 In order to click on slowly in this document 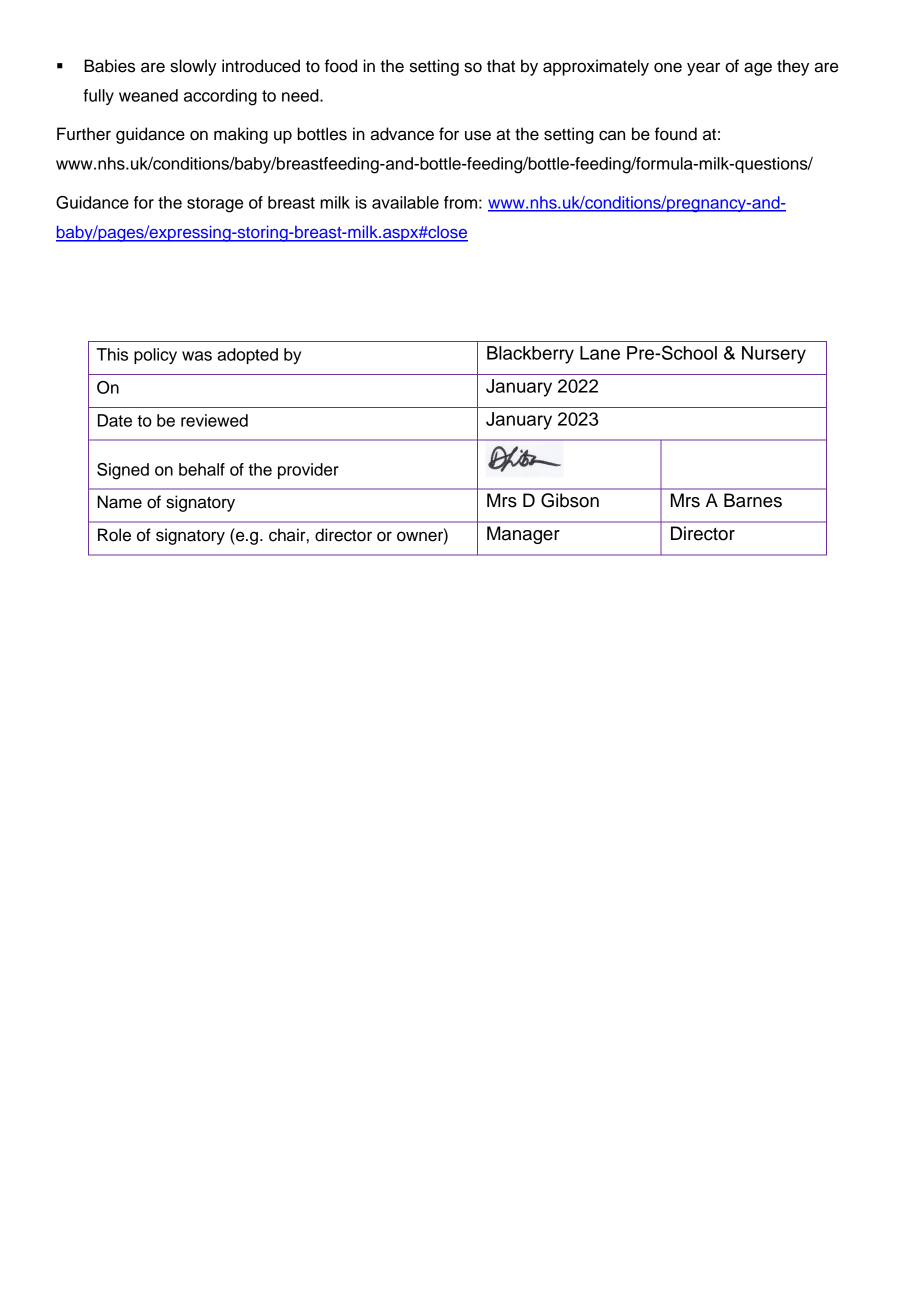, I will do `click(193, 67)`.
